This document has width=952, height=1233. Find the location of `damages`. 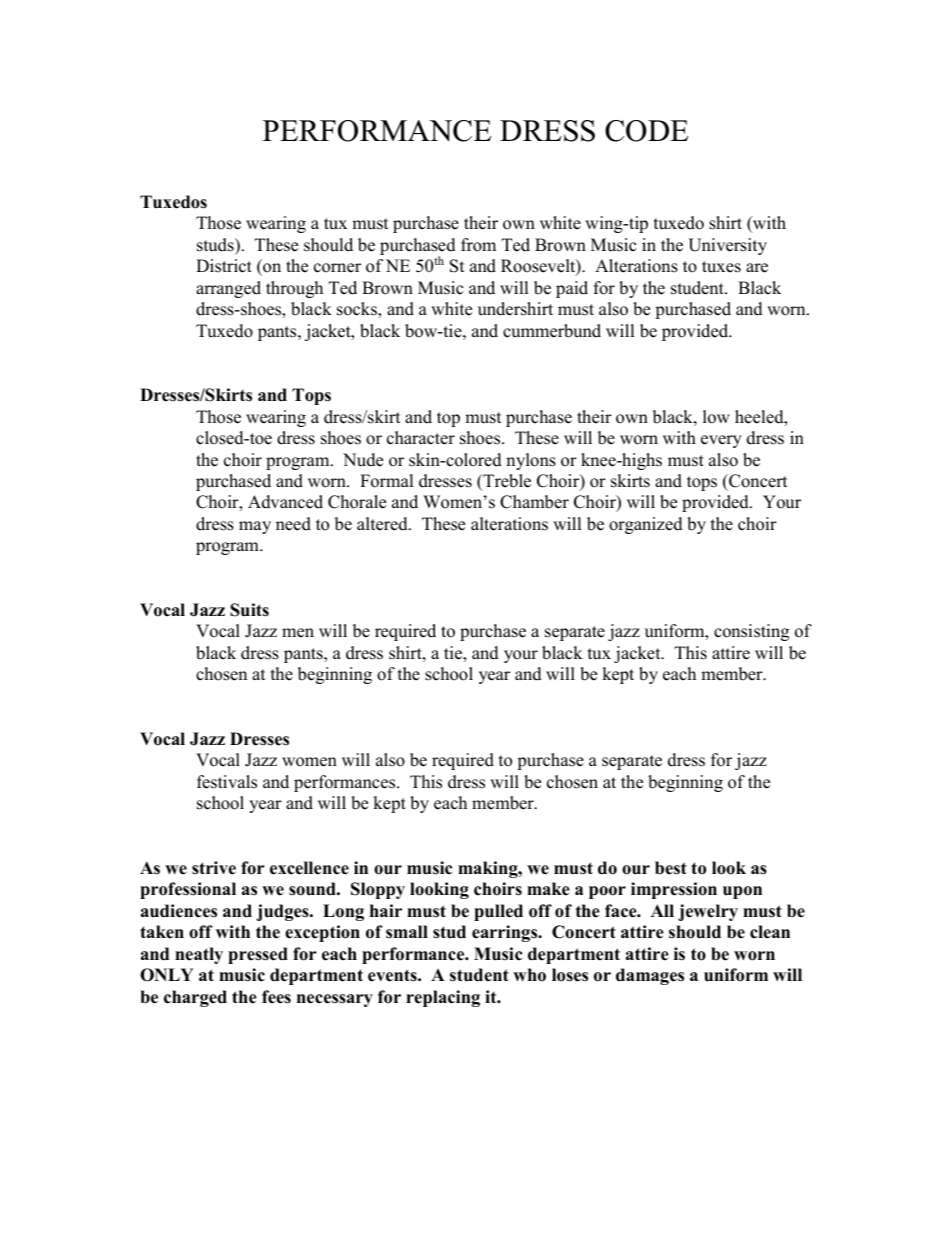

damages is located at coordinates (650, 976).
